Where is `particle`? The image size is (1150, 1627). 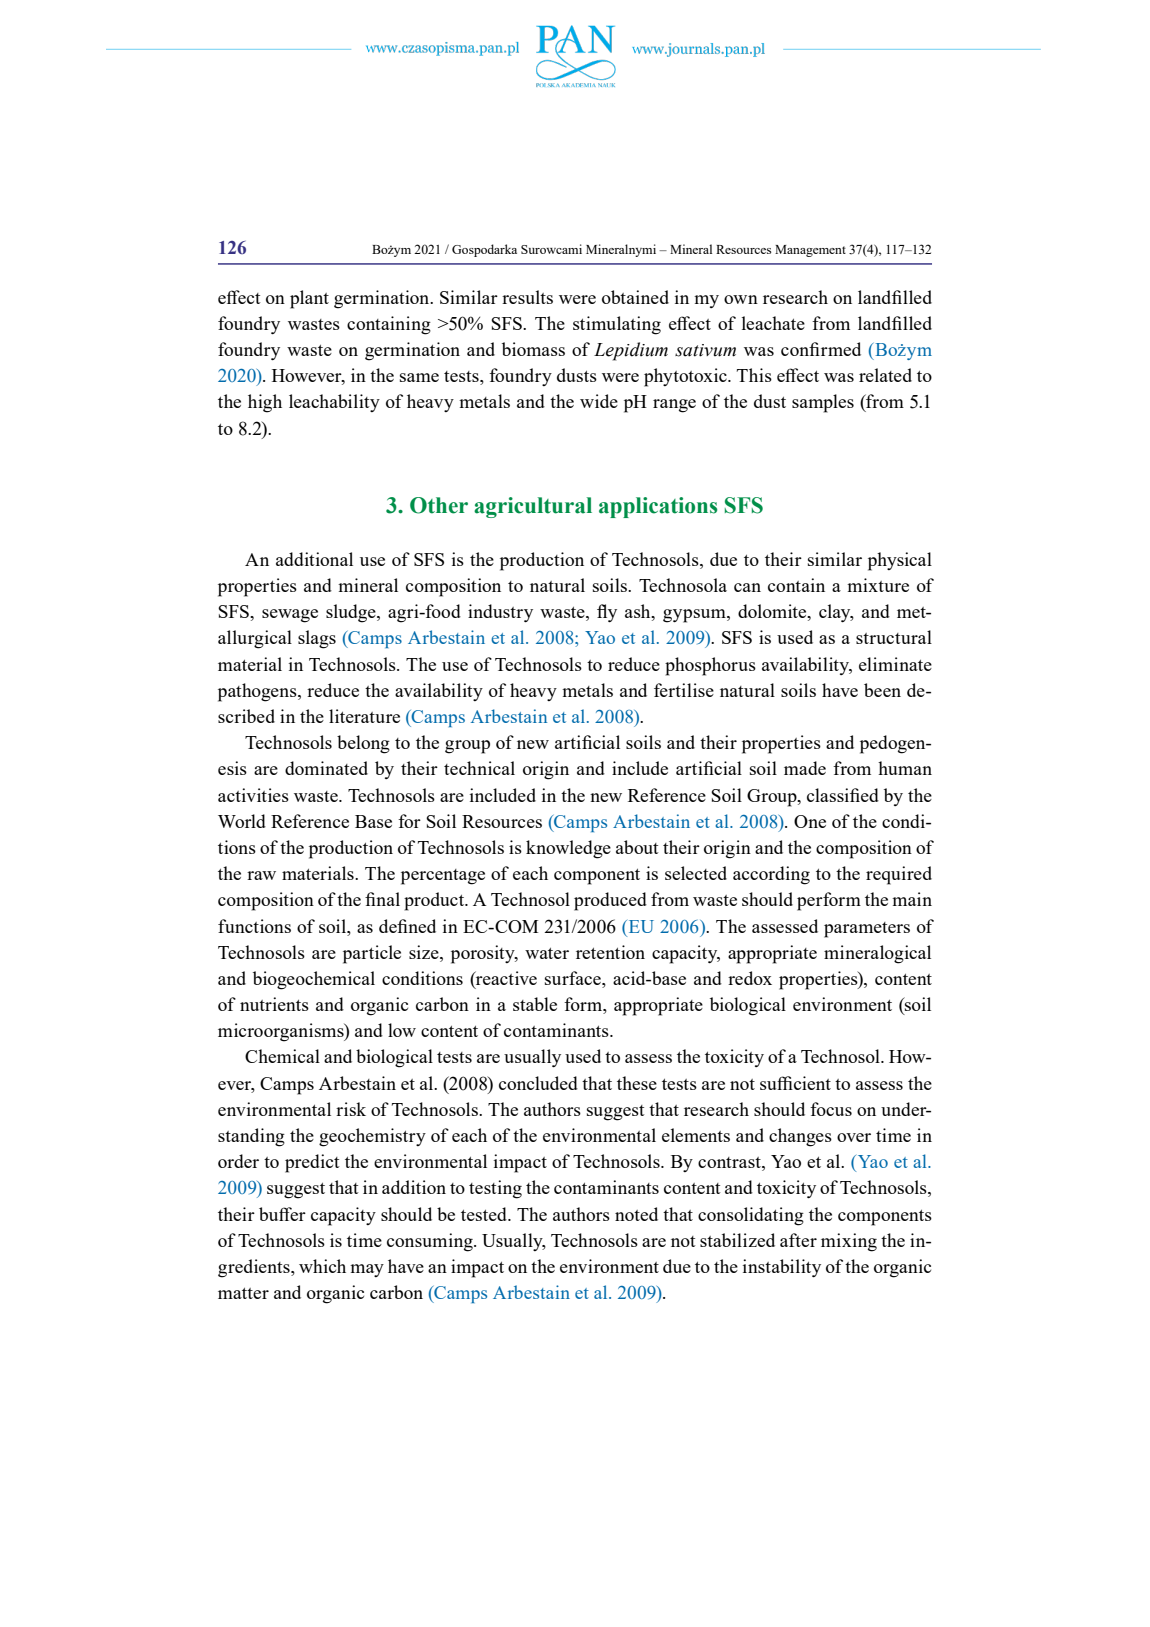
particle is located at coordinates (372, 954).
